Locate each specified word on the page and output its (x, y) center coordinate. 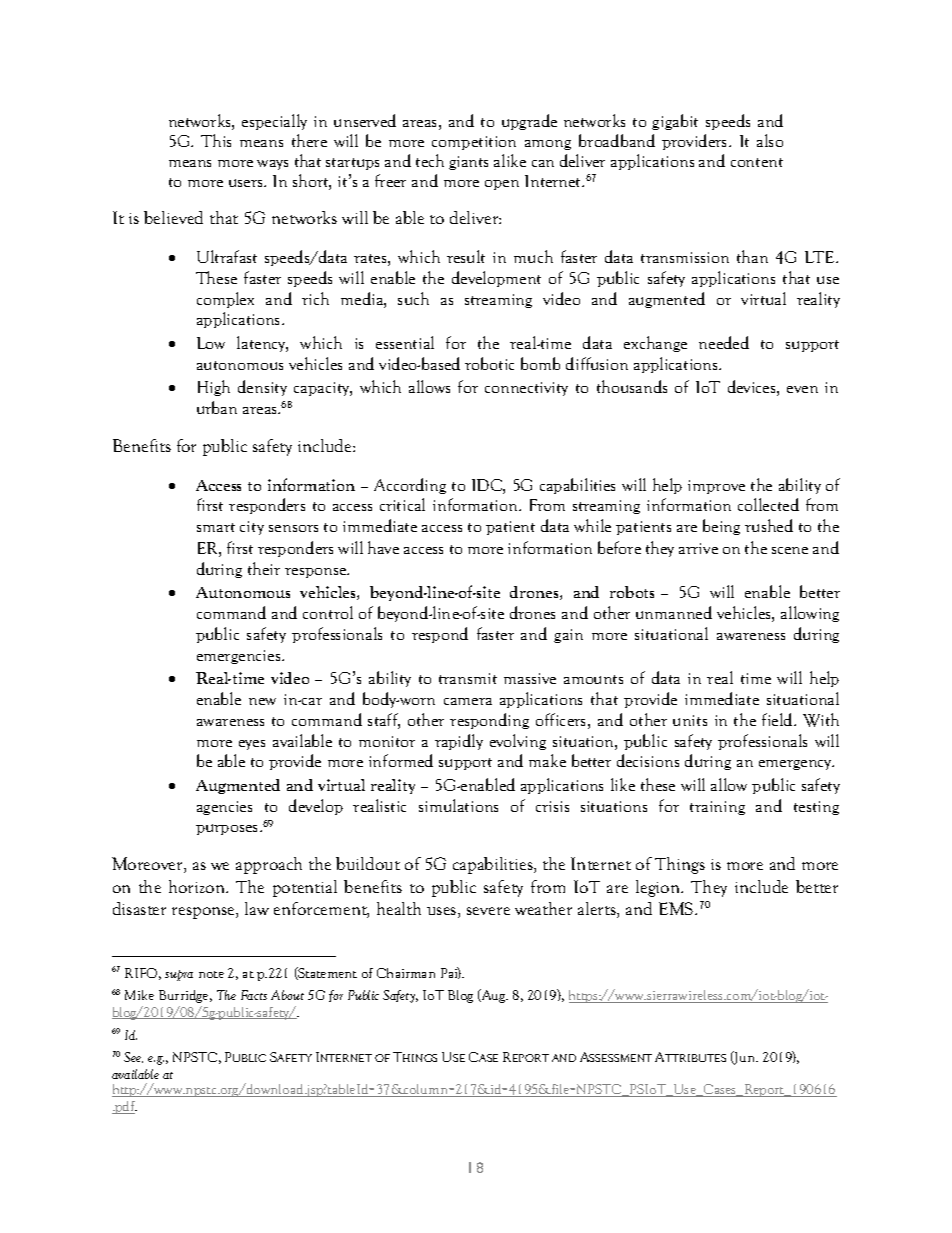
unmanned (674, 612)
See (133, 1057)
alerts (598, 910)
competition (474, 143)
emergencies (240, 657)
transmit (468, 678)
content (757, 162)
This (216, 140)
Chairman (406, 973)
